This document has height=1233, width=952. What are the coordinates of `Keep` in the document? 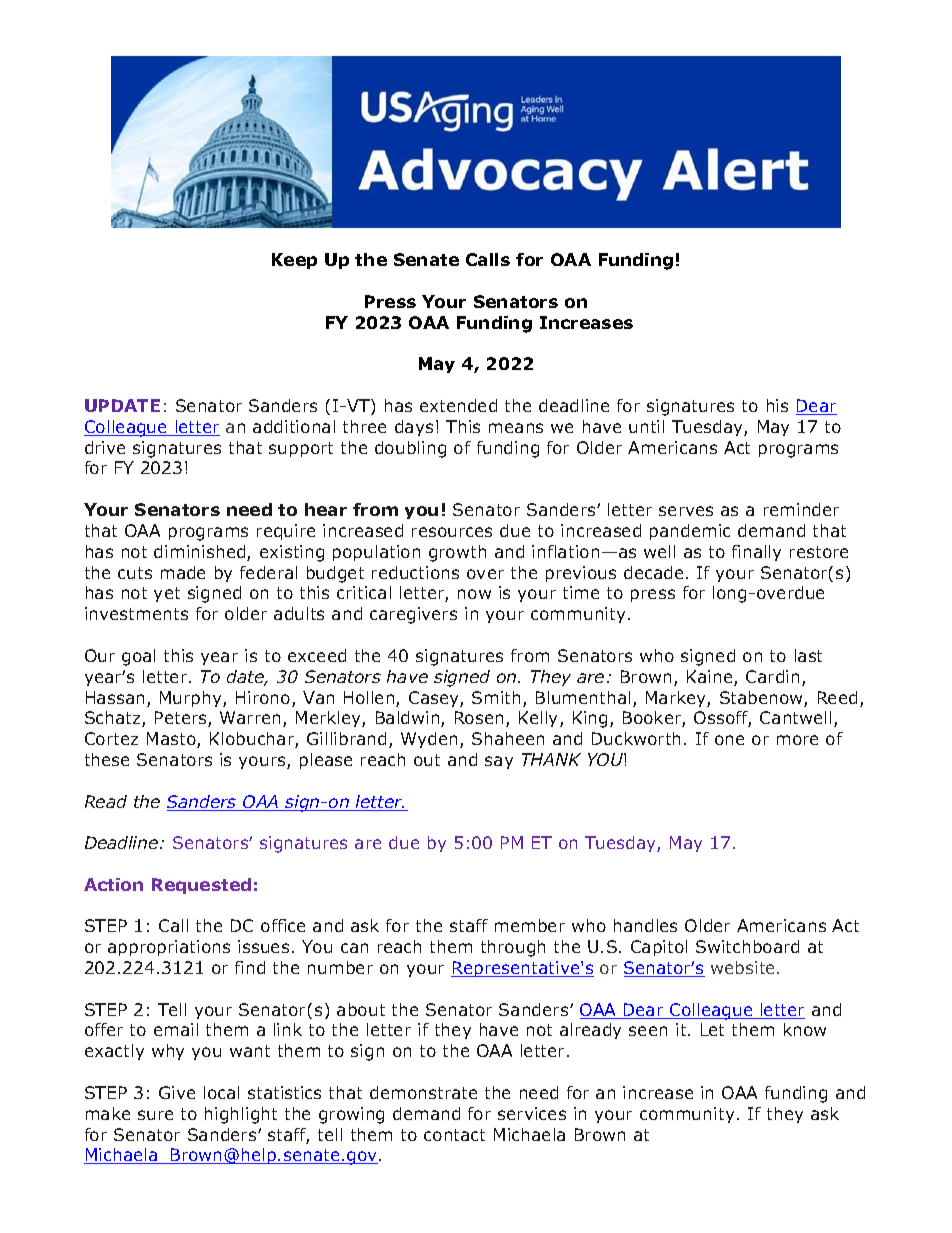 It's located at (294, 261).
